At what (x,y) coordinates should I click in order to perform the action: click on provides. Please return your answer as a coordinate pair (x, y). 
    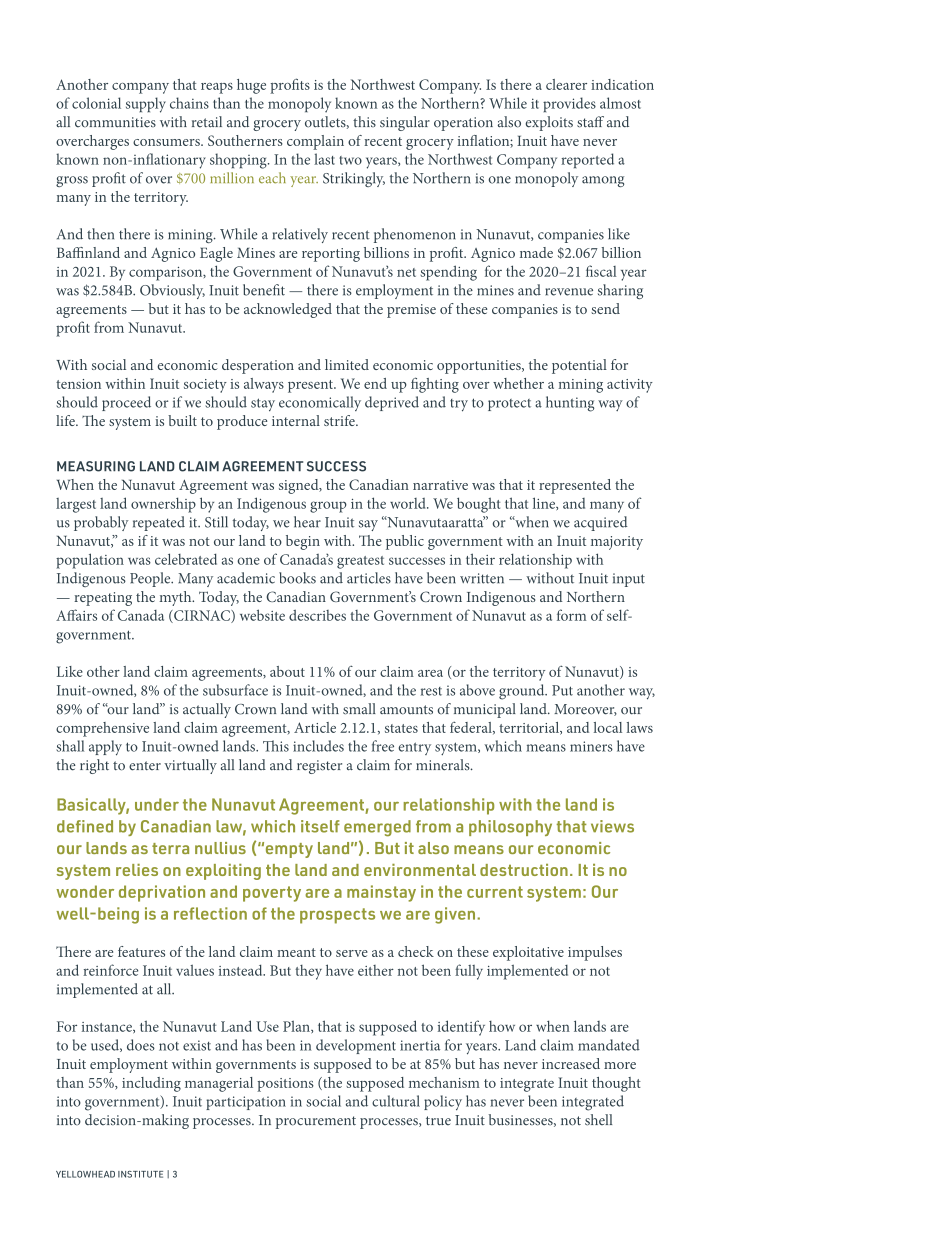
    Looking at the image, I should click on (569, 104).
